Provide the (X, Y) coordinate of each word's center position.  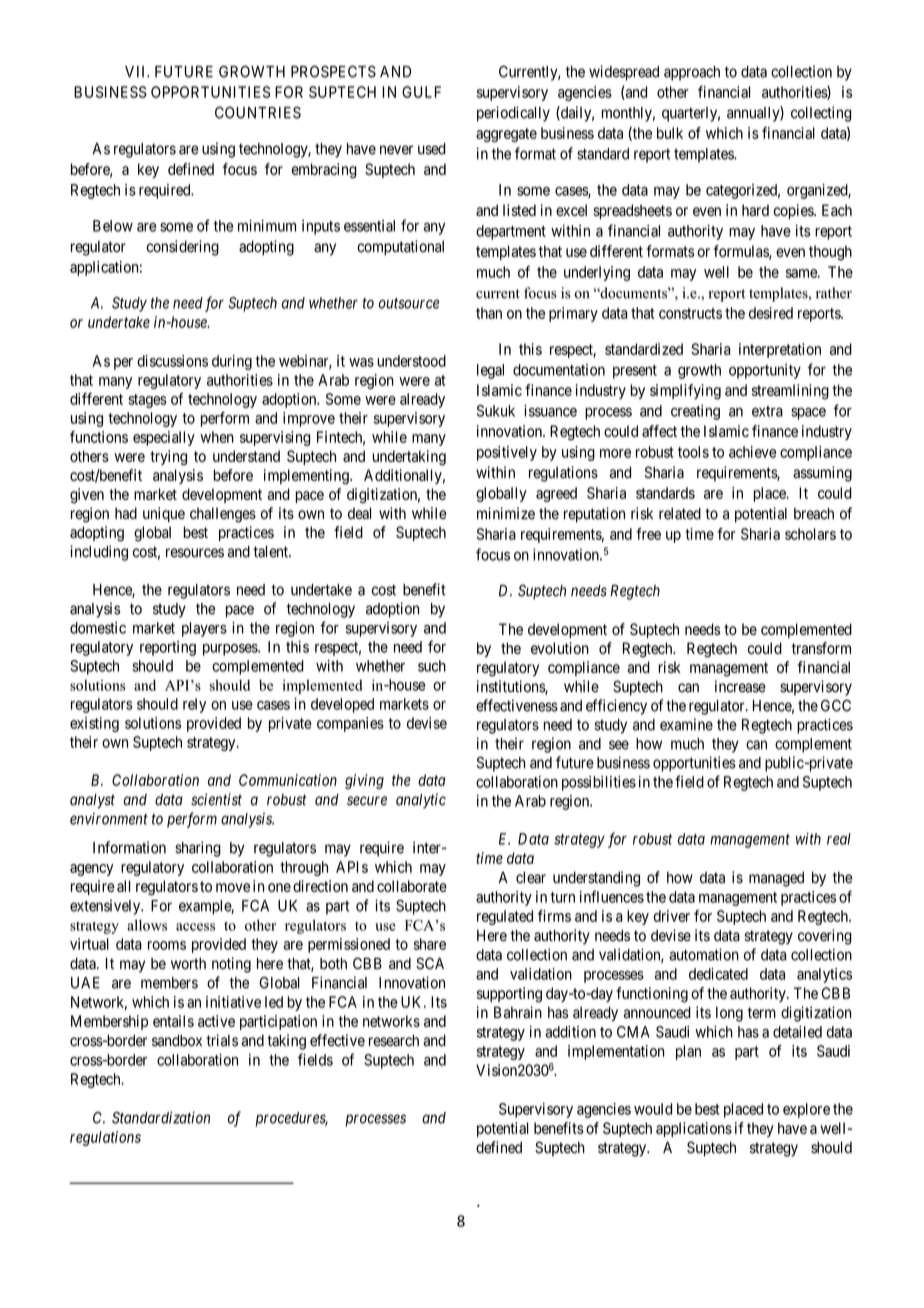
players (204, 629)
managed (776, 879)
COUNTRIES (258, 112)
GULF (421, 92)
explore (806, 1110)
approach (692, 73)
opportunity (765, 371)
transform (821, 648)
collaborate (412, 886)
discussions (172, 361)
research (394, 1040)
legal (490, 371)
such (432, 666)
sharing (198, 849)
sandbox (177, 1040)
